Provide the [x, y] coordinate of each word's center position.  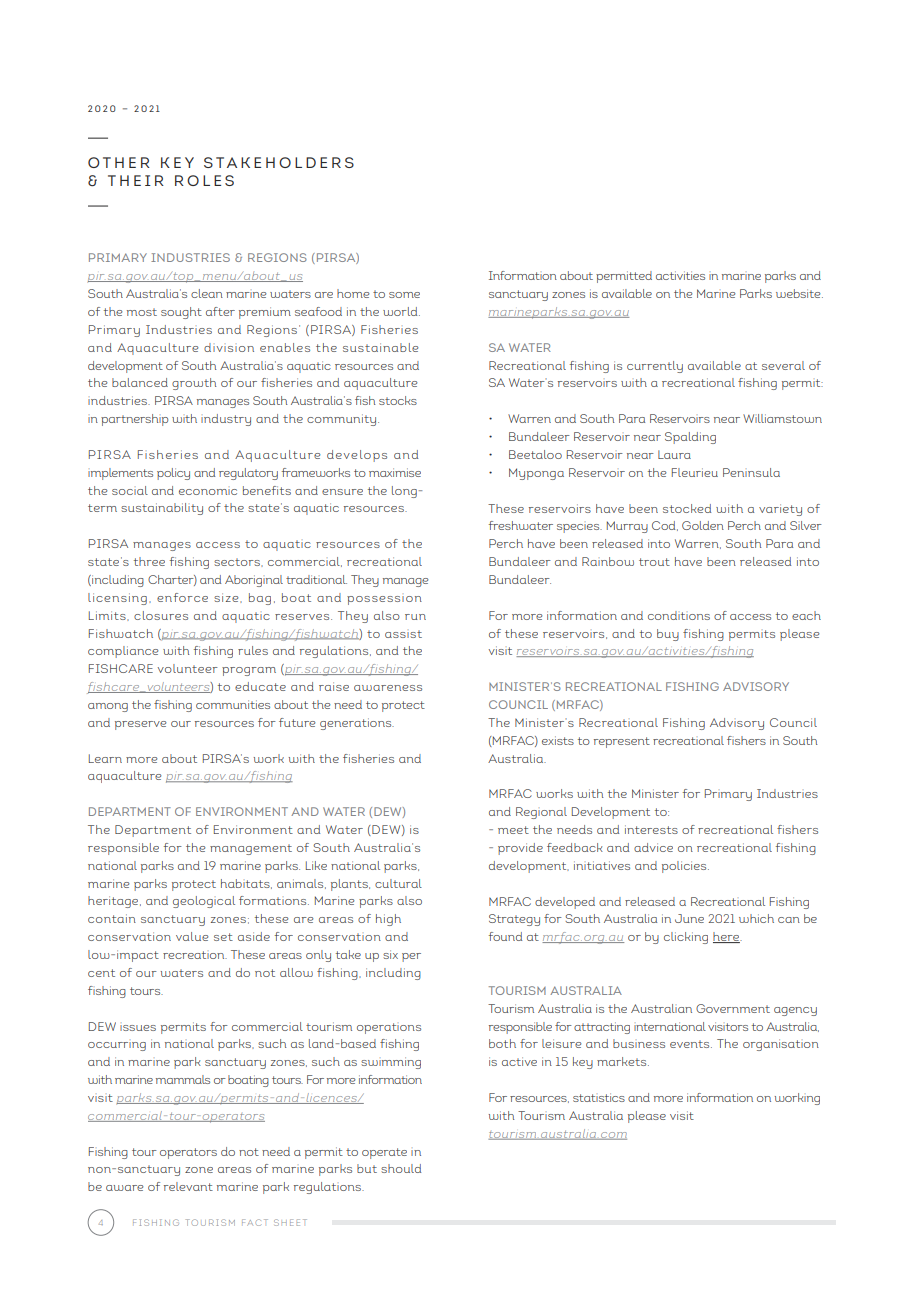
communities [233, 704]
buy [668, 635]
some [404, 295]
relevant [188, 1186]
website [799, 293]
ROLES [204, 180]
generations [357, 724]
